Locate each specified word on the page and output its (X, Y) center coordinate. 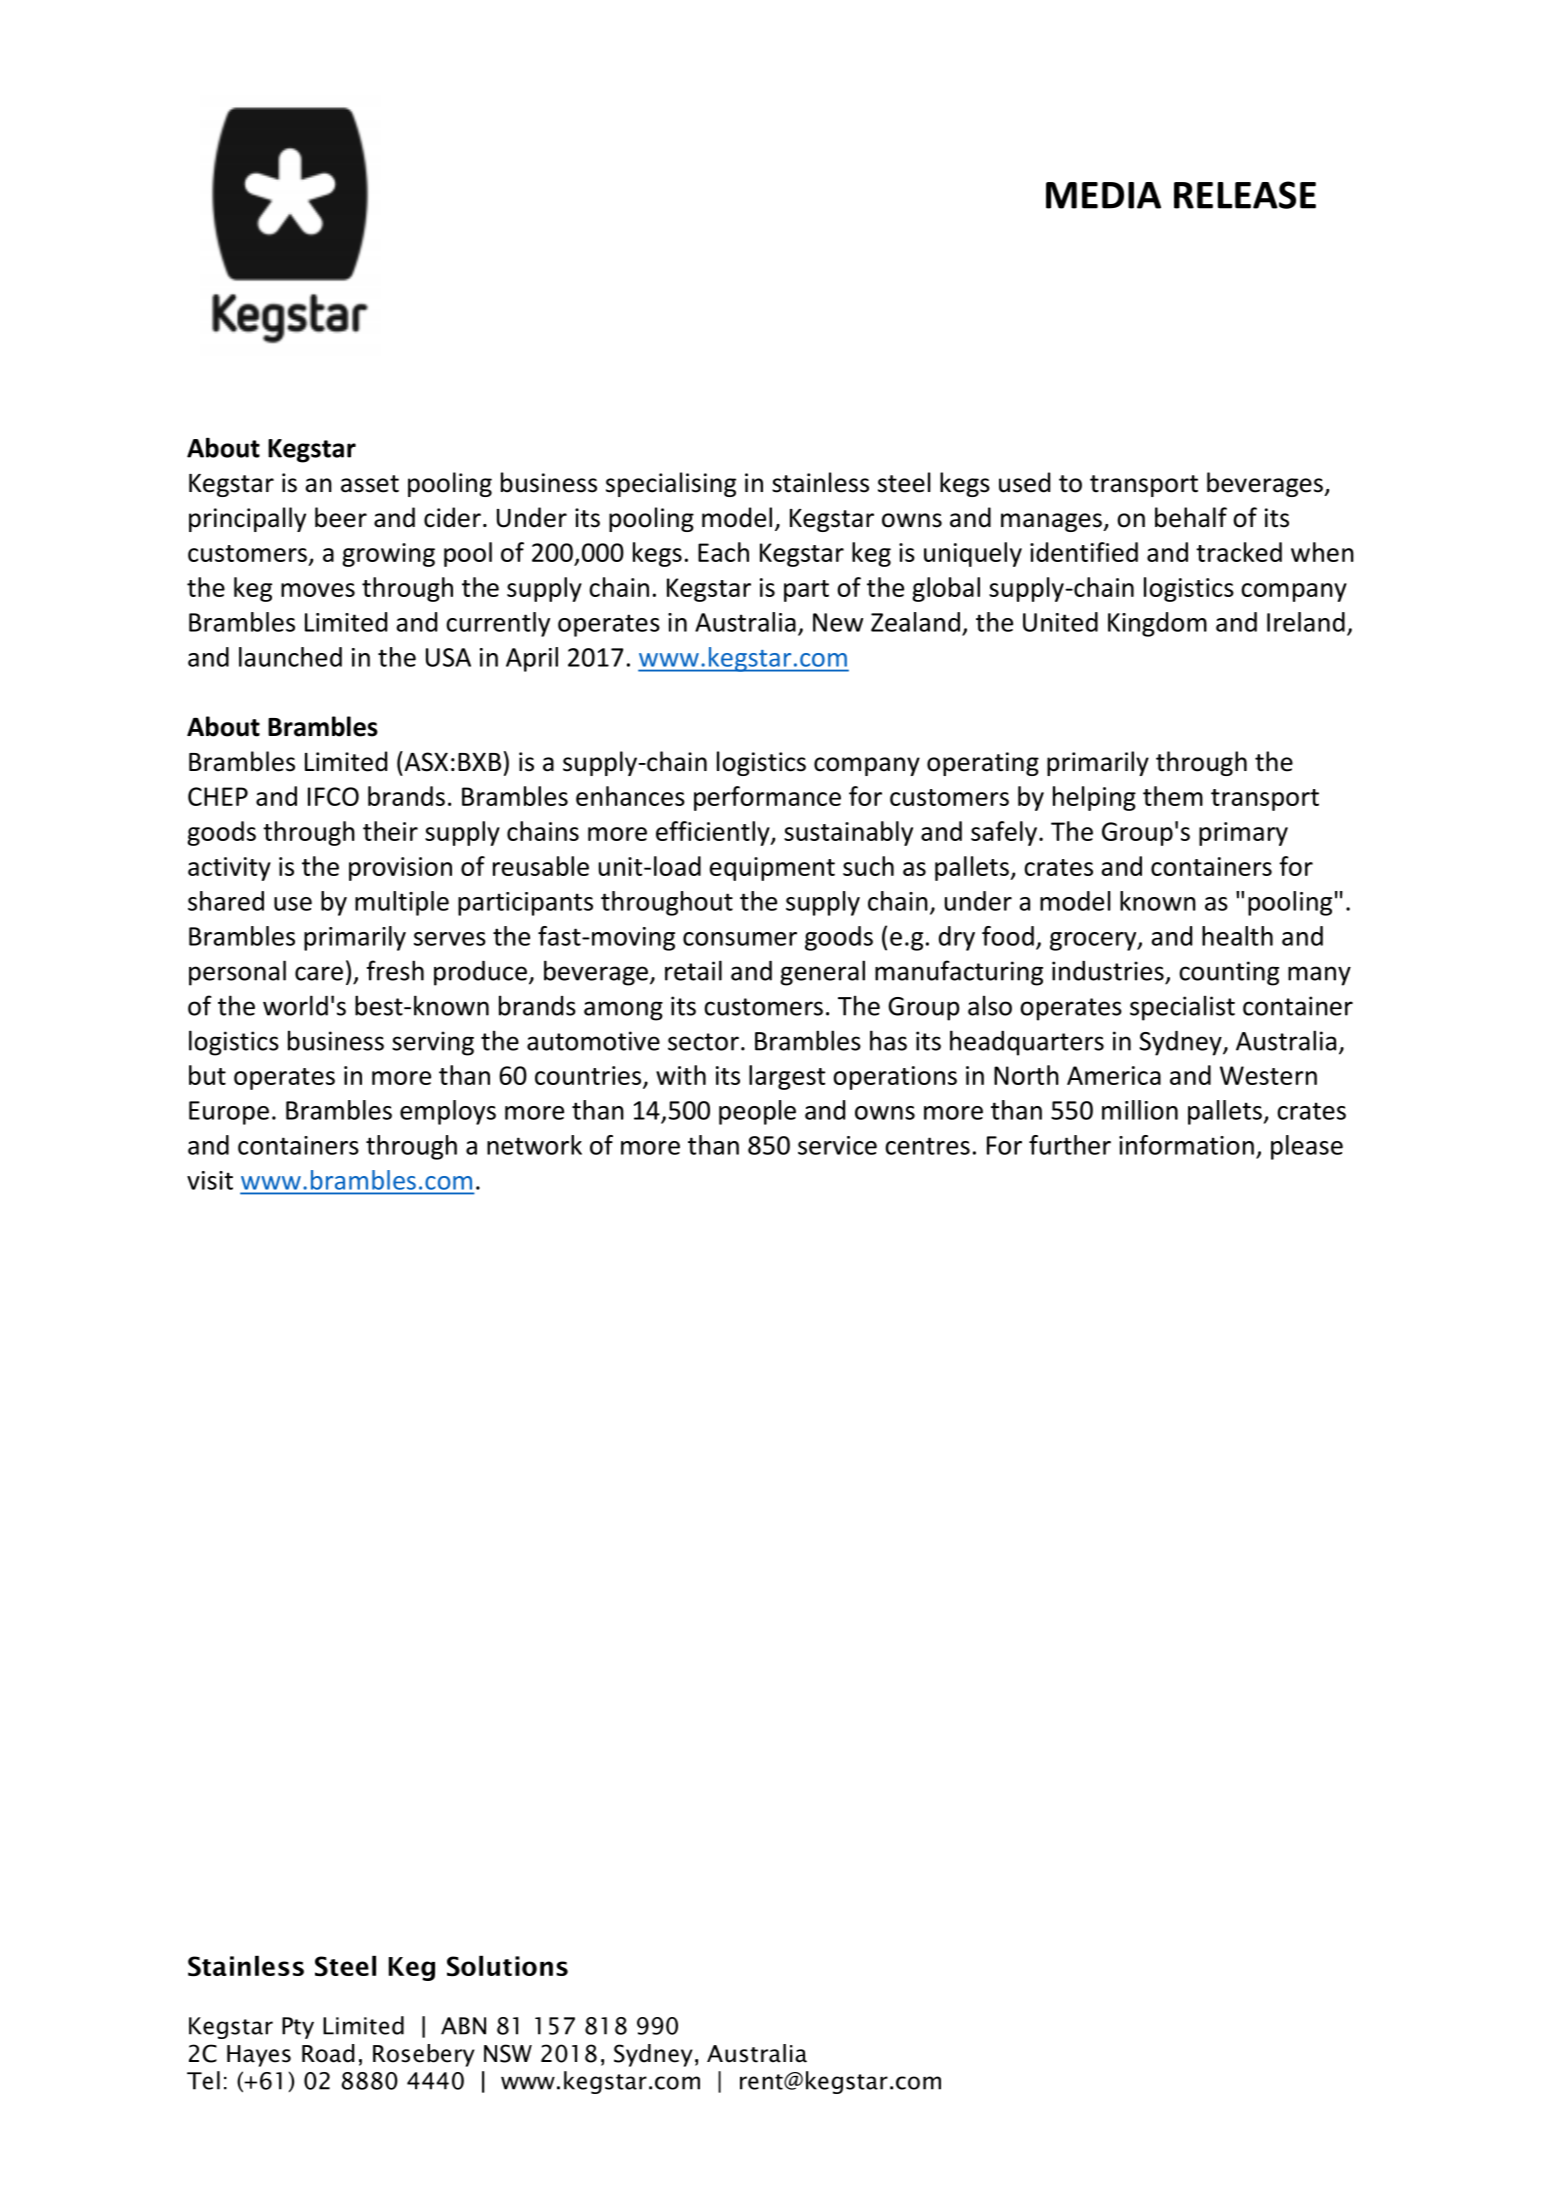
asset (370, 484)
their (390, 831)
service (837, 1145)
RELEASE (1245, 195)
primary (1243, 834)
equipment (772, 869)
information (1186, 1145)
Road (328, 2053)
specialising (671, 484)
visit (210, 1180)
